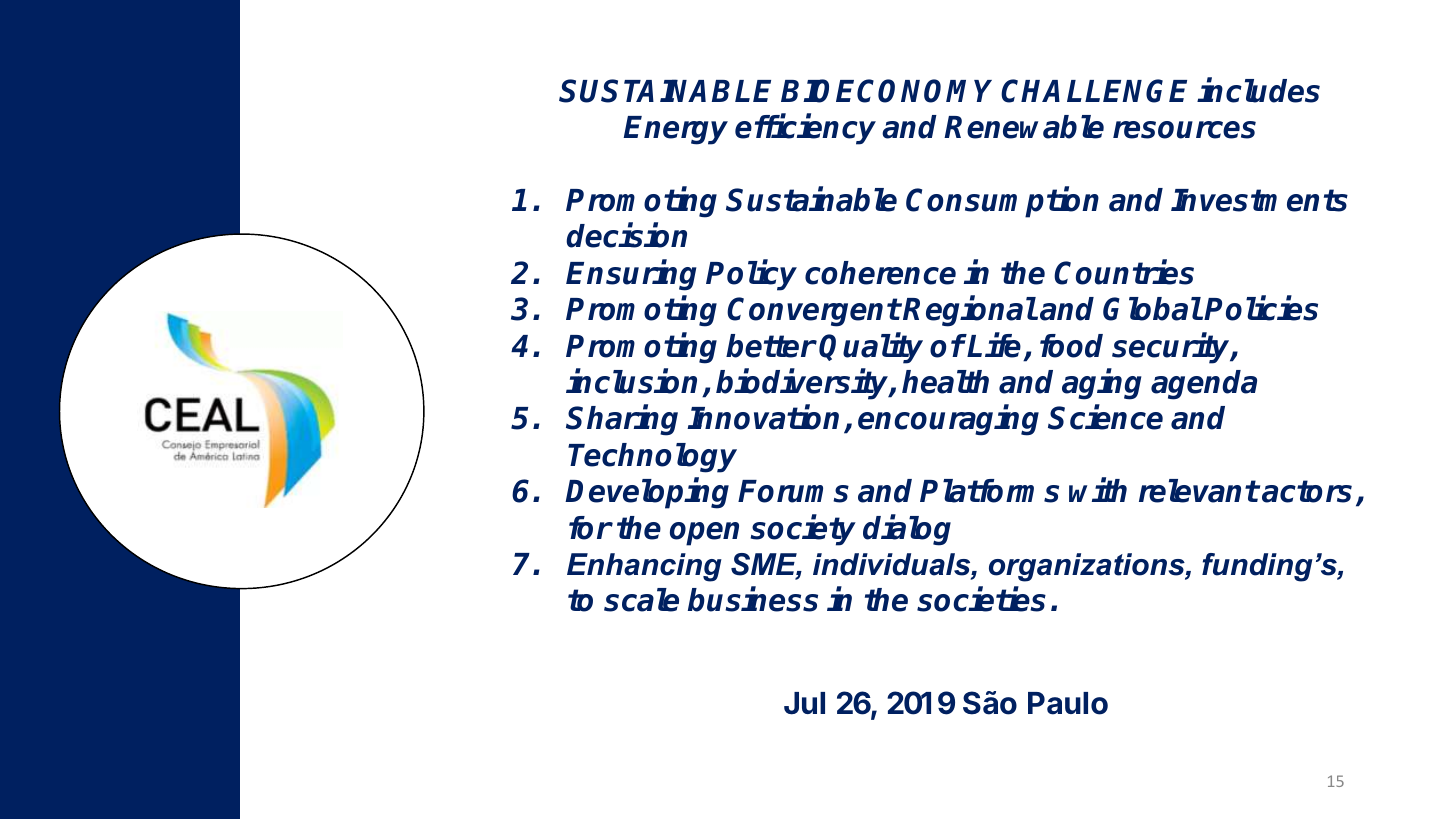  What do you see at coordinates (1124, 272) in the screenshot?
I see `Countries` at bounding box center [1124, 272].
